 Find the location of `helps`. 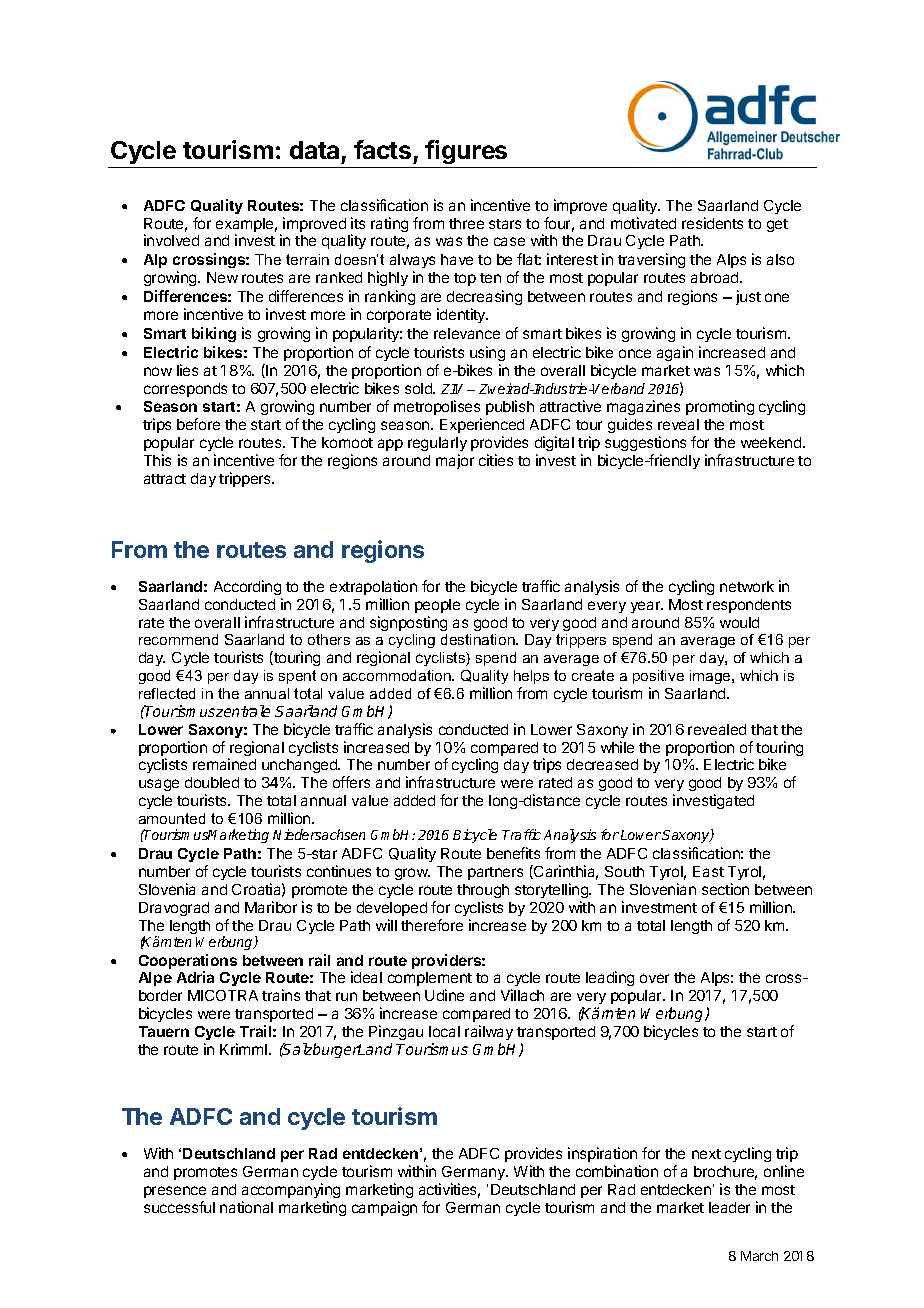

helps is located at coordinates (531, 677).
